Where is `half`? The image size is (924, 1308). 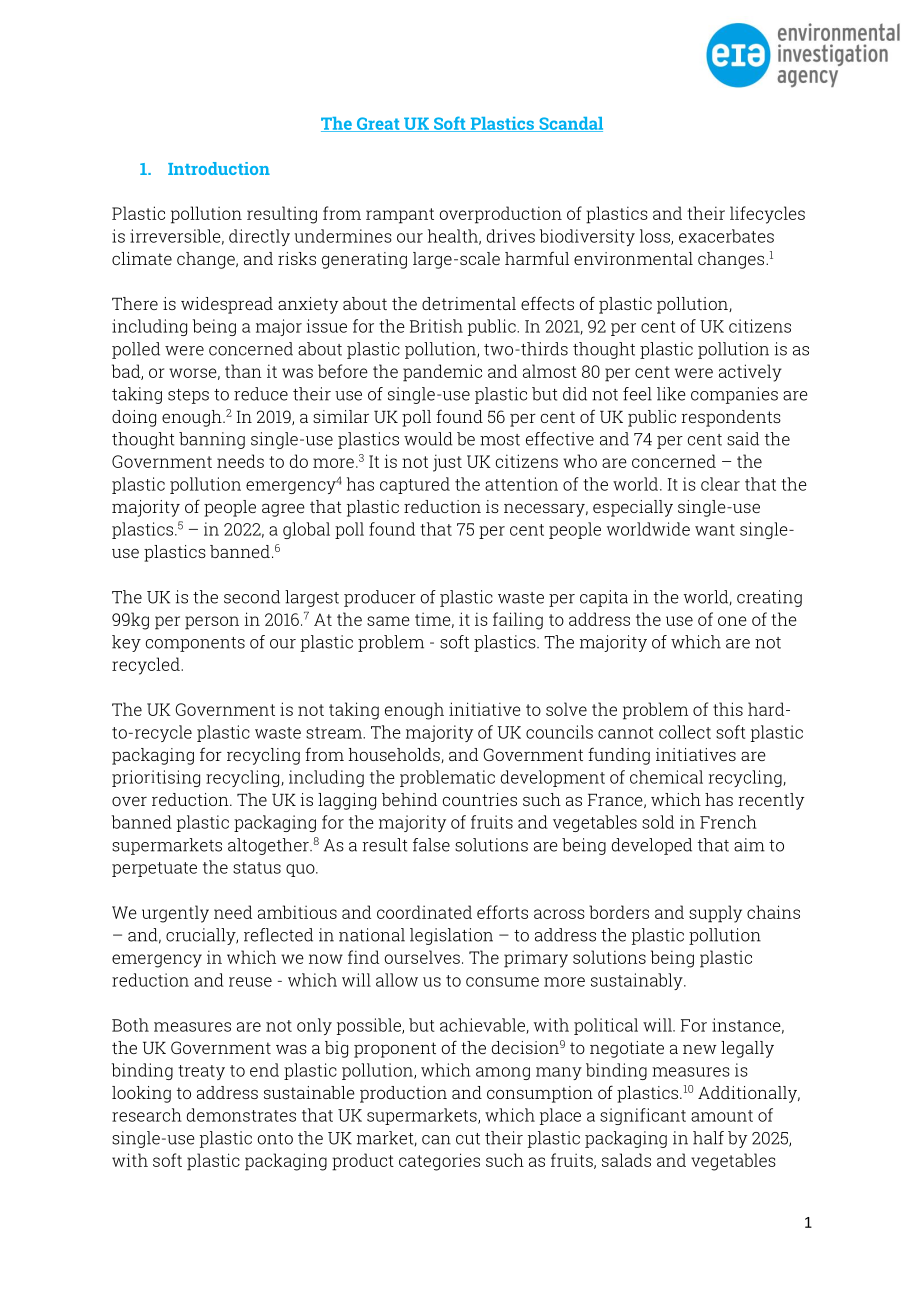
half is located at coordinates (708, 1138).
